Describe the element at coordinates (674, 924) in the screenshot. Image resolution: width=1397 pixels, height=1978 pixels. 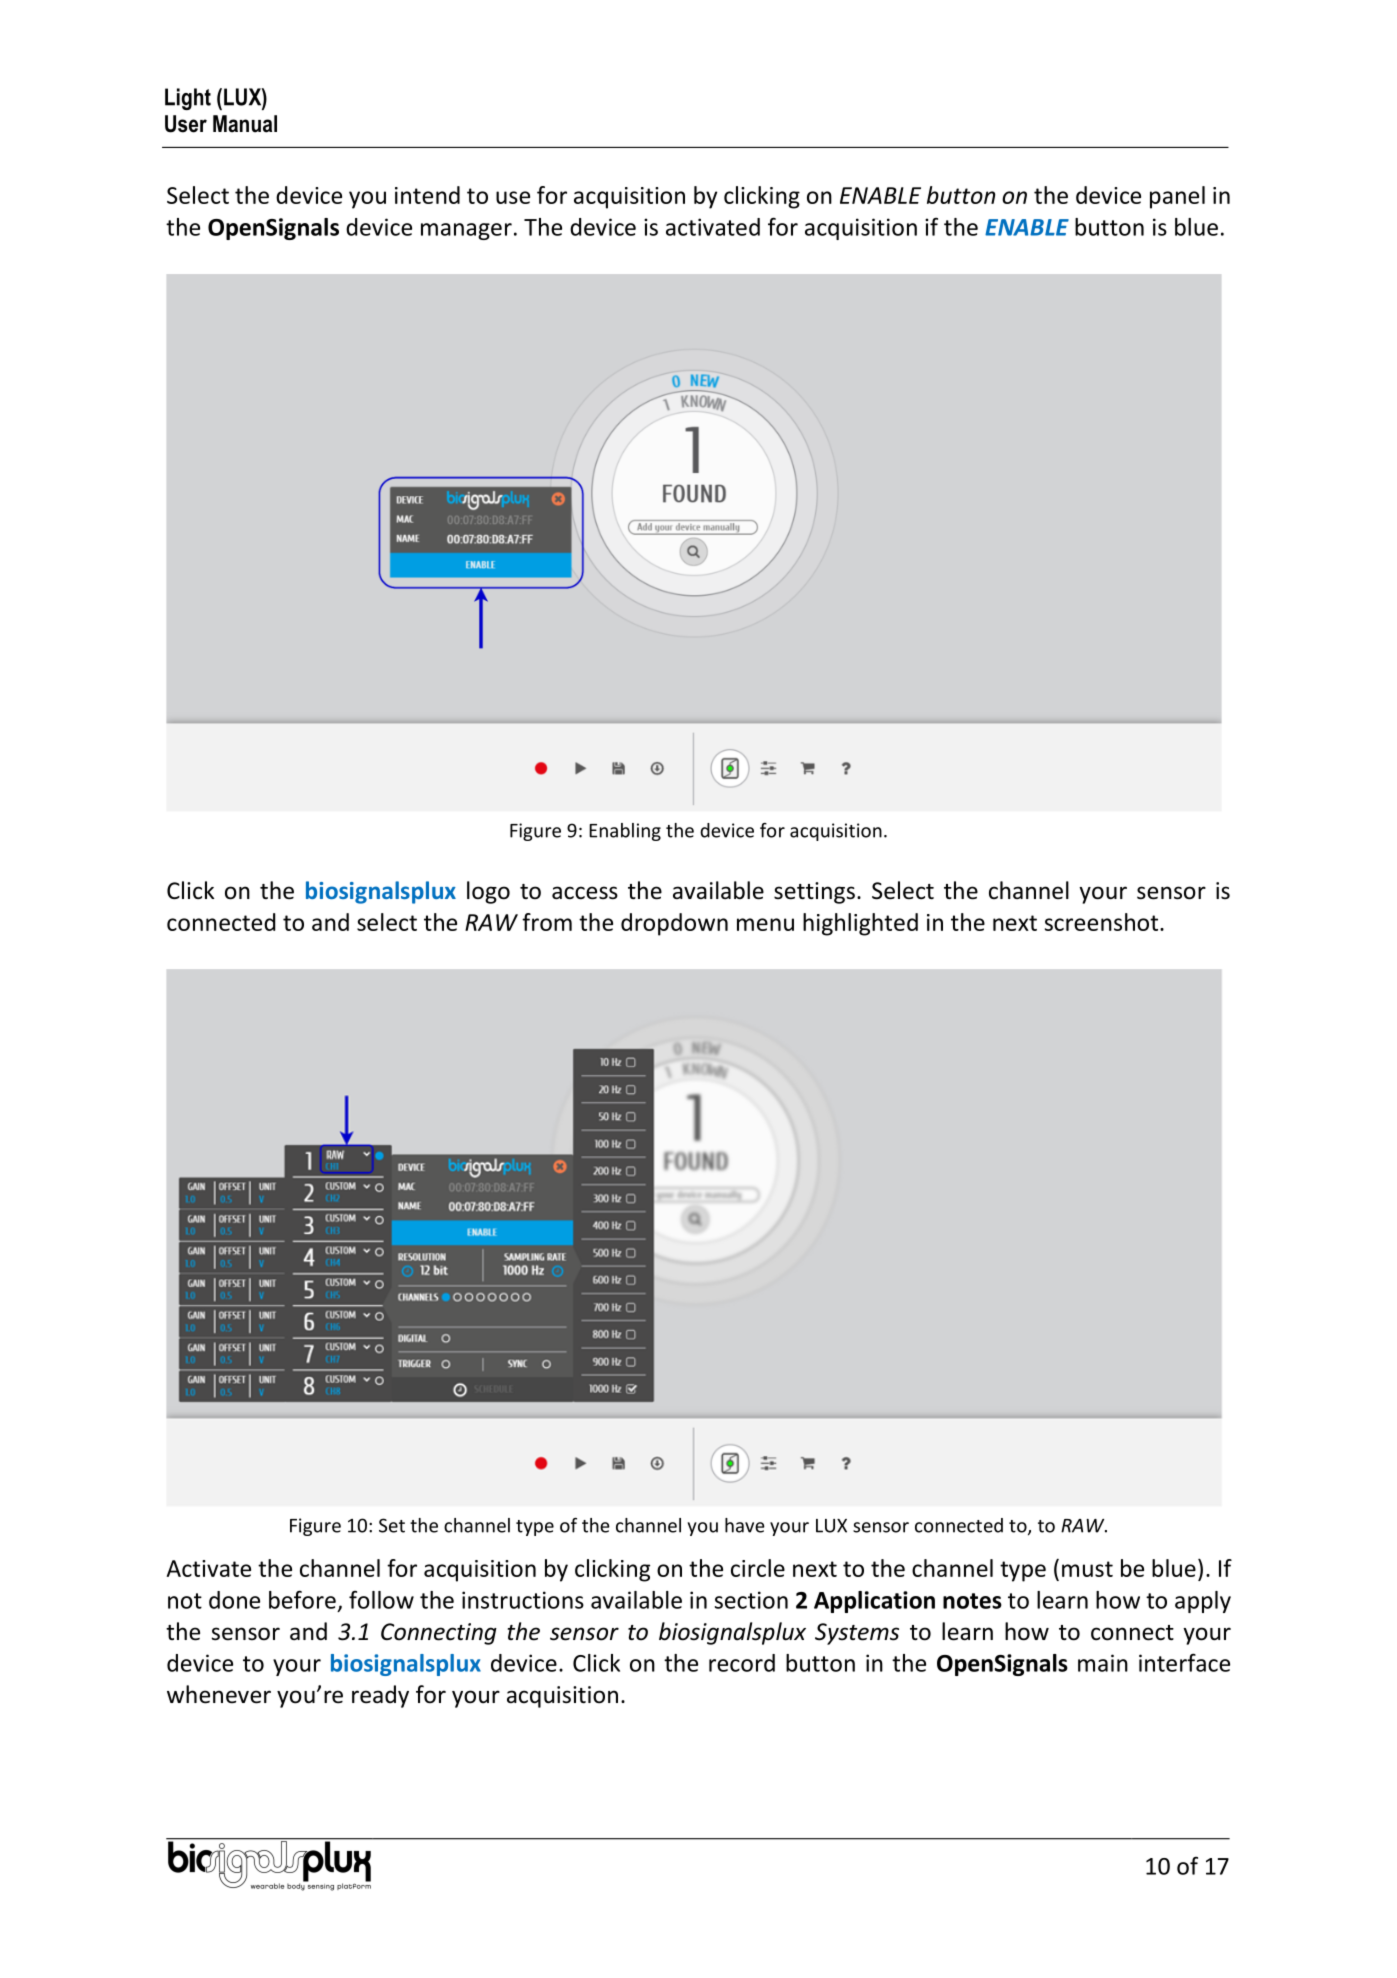
I see `dropdown` at that location.
